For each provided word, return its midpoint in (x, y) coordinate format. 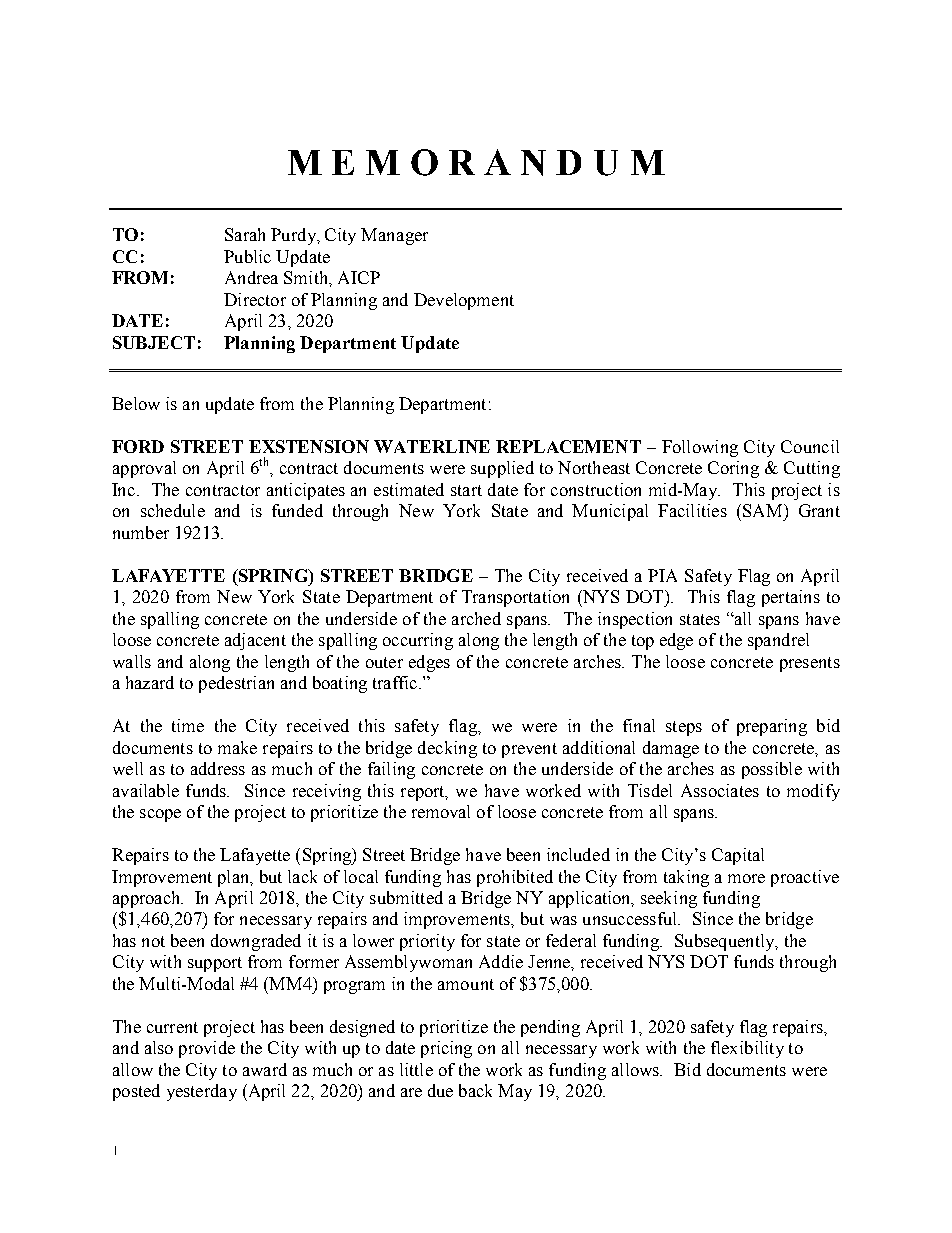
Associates (720, 790)
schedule (173, 510)
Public (247, 256)
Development (464, 301)
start (466, 490)
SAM (764, 510)
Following (700, 448)
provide (207, 1049)
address (218, 768)
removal (441, 811)
